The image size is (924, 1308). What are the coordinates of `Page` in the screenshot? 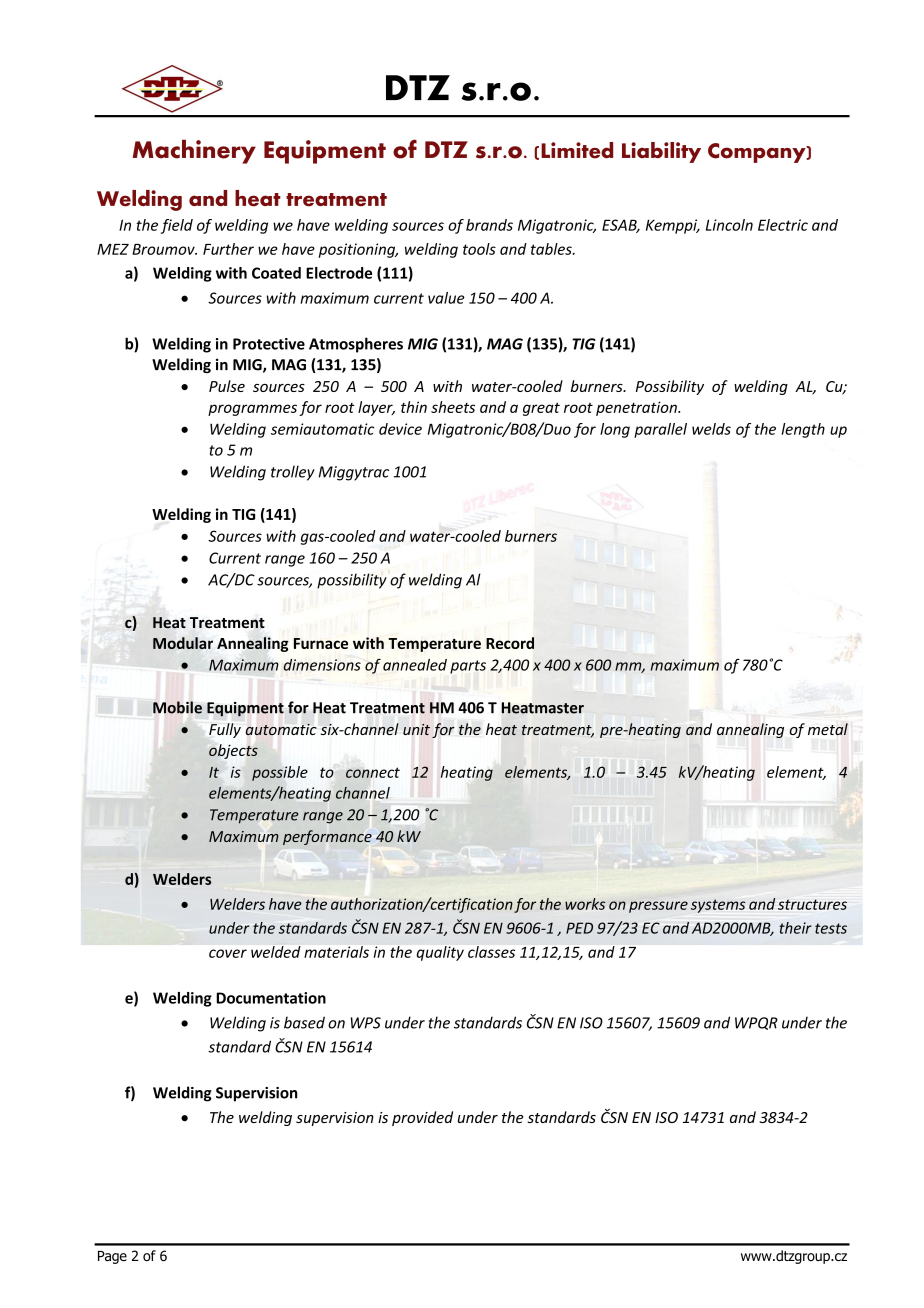 It's located at (112, 1257).
